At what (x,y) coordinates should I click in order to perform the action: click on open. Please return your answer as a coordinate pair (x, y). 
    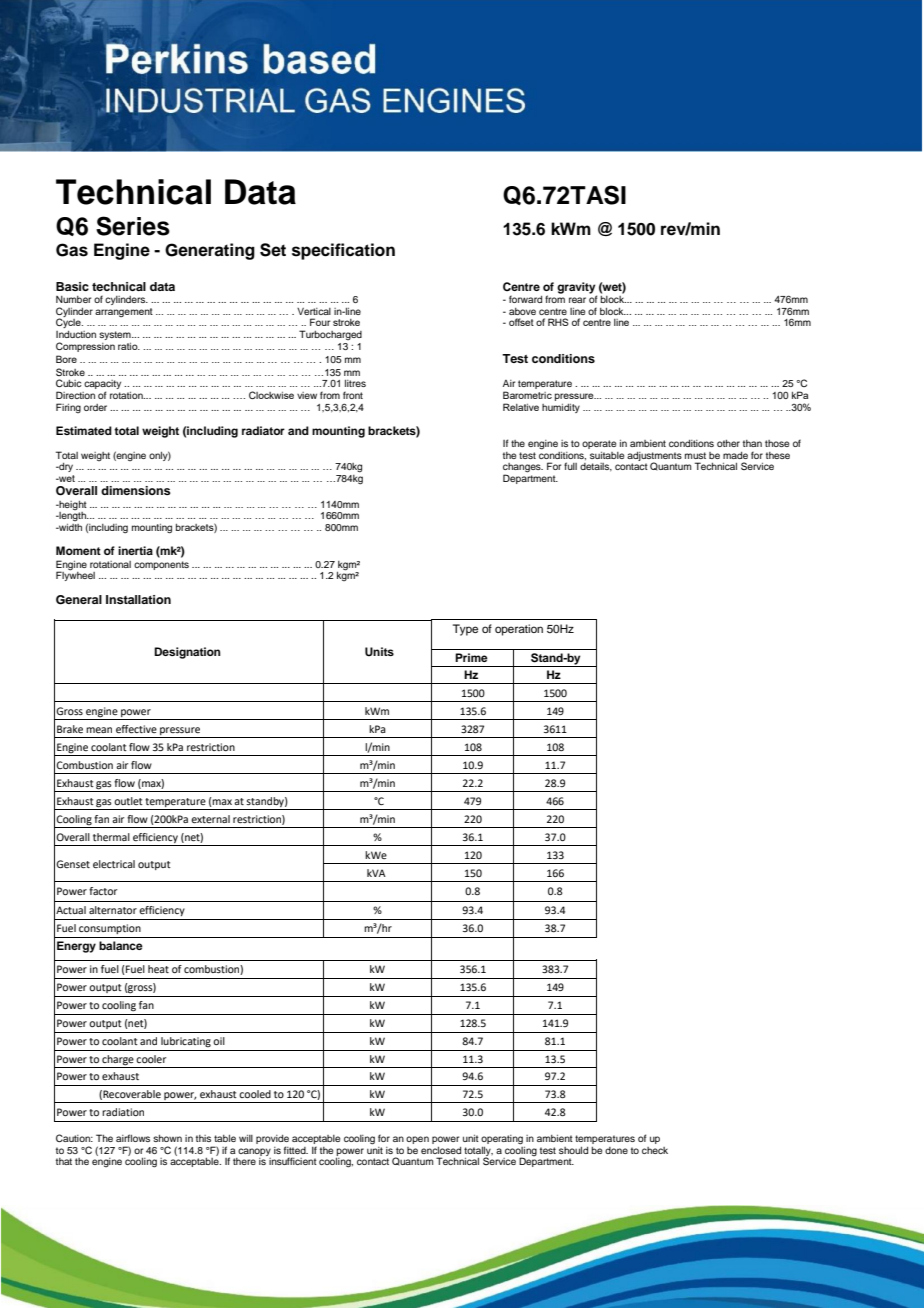
    Looking at the image, I should click on (417, 1140).
